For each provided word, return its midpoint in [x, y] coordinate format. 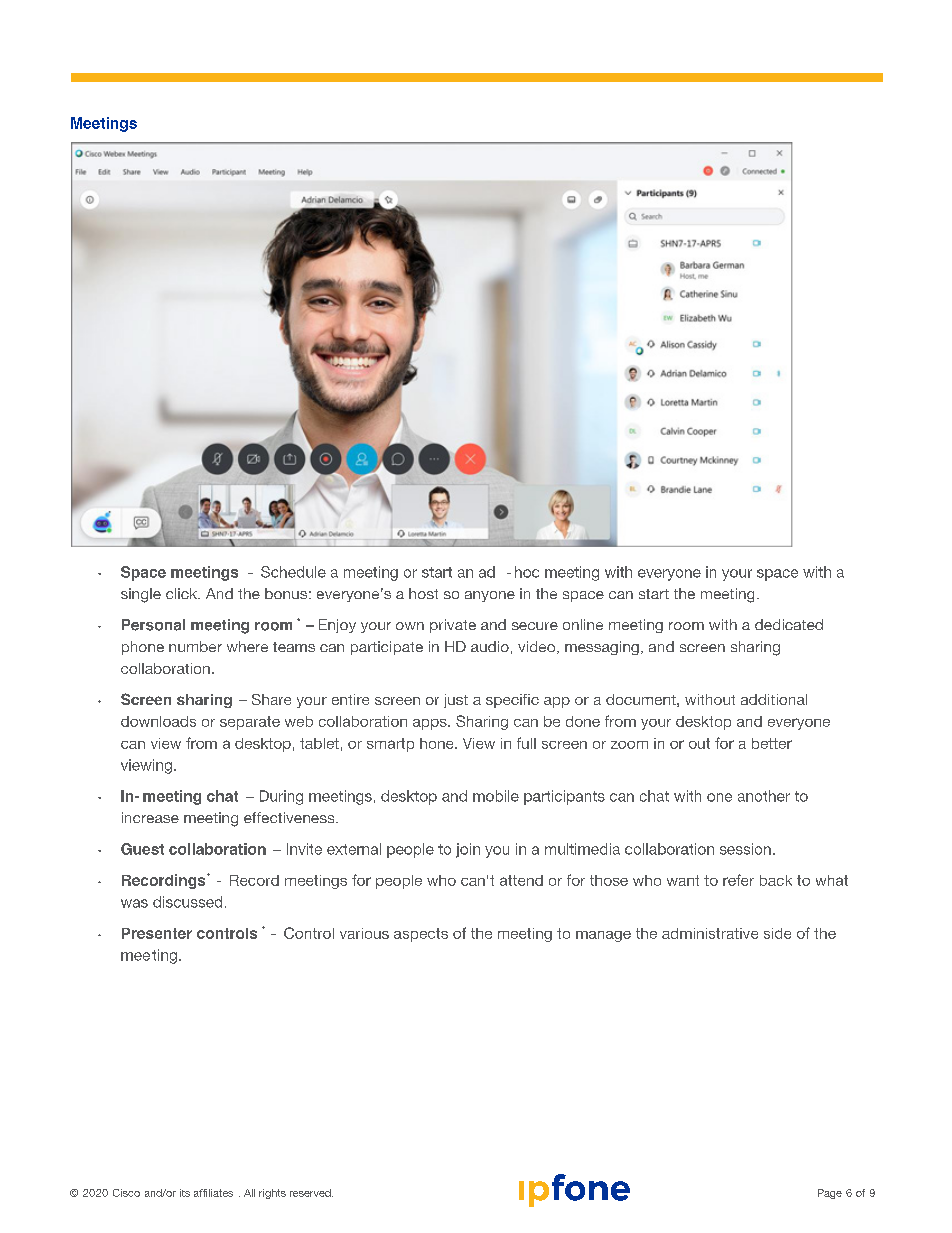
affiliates [213, 1193]
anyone [490, 596]
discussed [187, 902]
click [183, 593]
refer [738, 880]
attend [521, 880]
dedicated [789, 624]
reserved [311, 1193]
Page [830, 1194]
